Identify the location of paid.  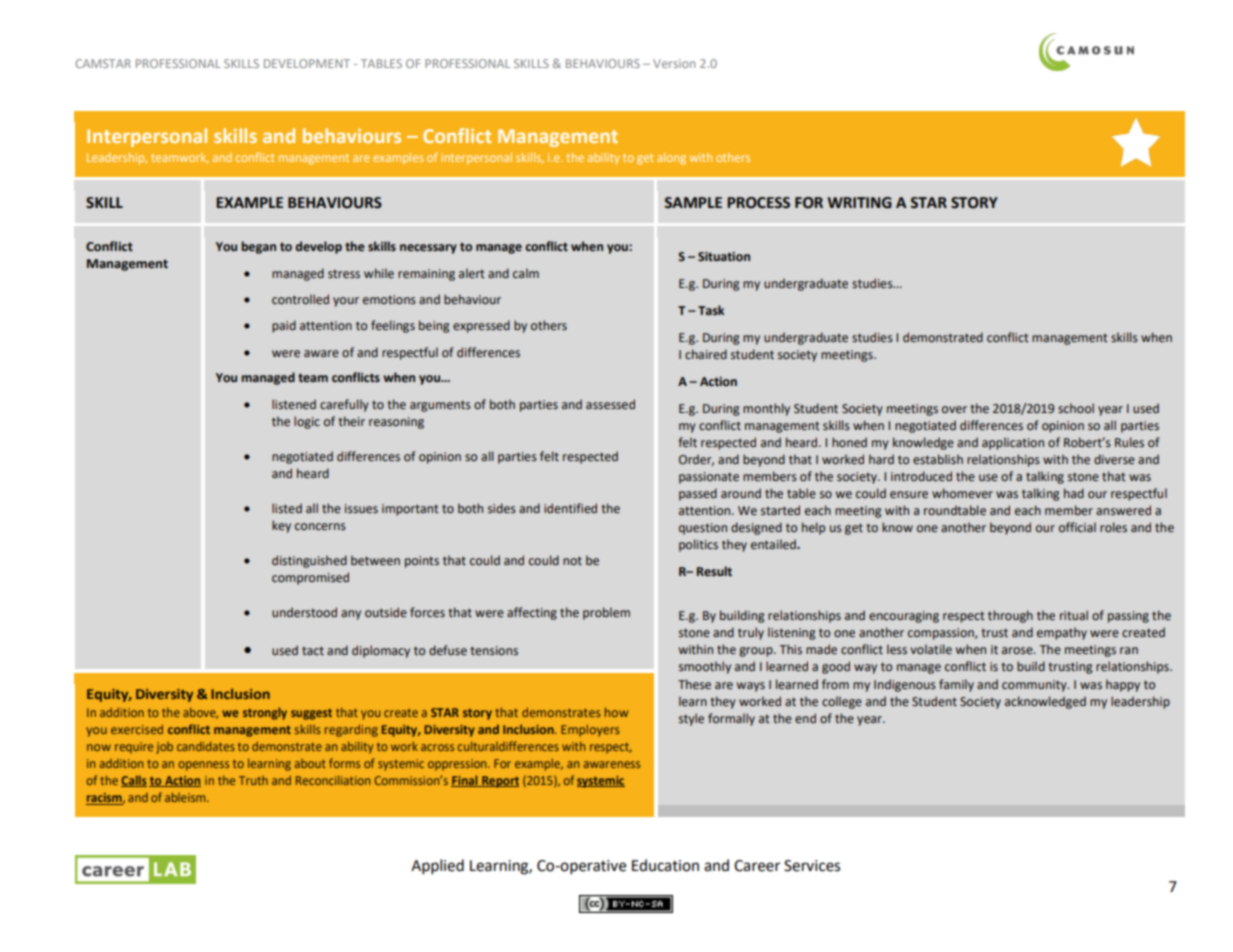
(284, 326).
